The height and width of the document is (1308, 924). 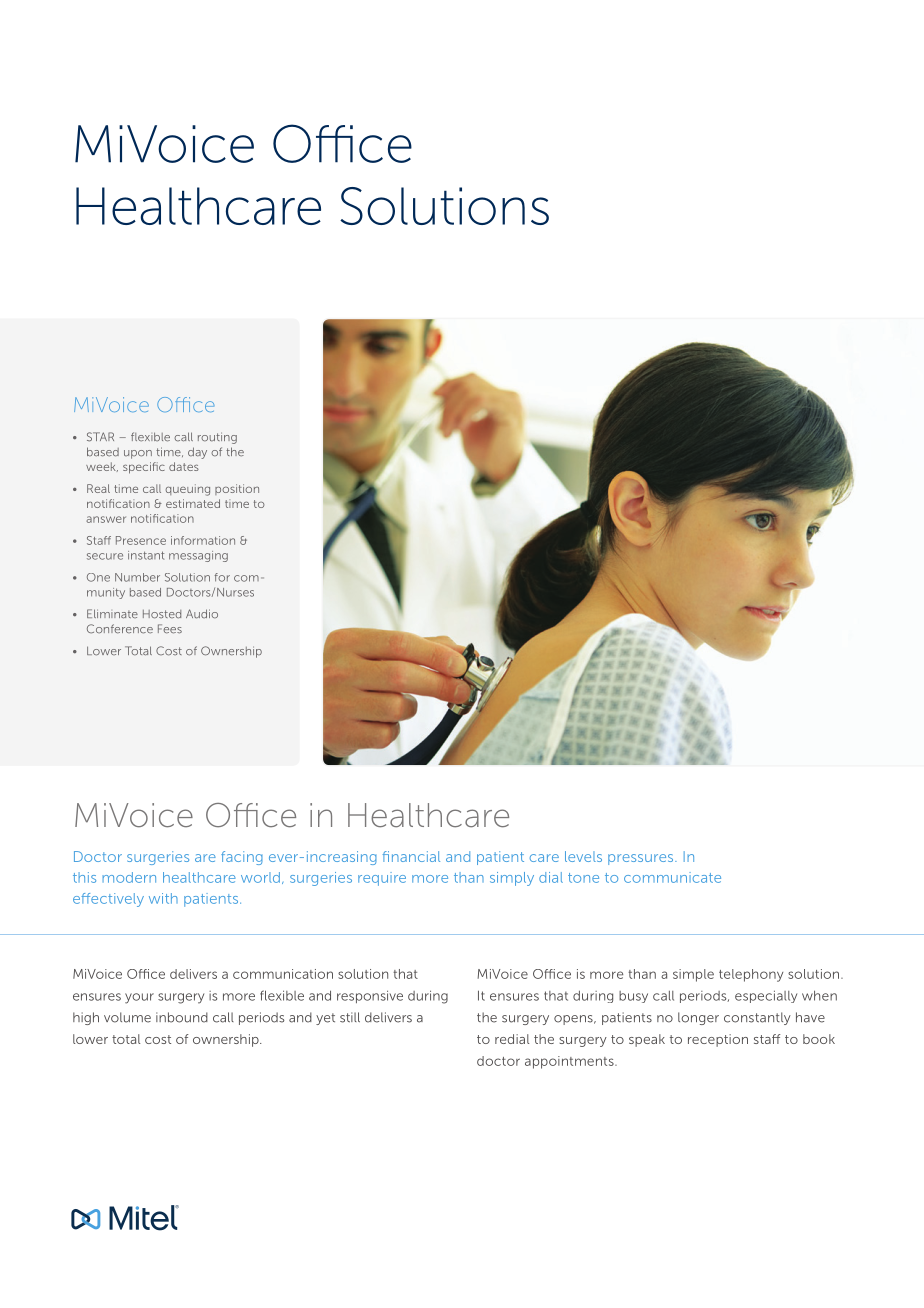 What do you see at coordinates (217, 438) in the document?
I see `routing` at bounding box center [217, 438].
